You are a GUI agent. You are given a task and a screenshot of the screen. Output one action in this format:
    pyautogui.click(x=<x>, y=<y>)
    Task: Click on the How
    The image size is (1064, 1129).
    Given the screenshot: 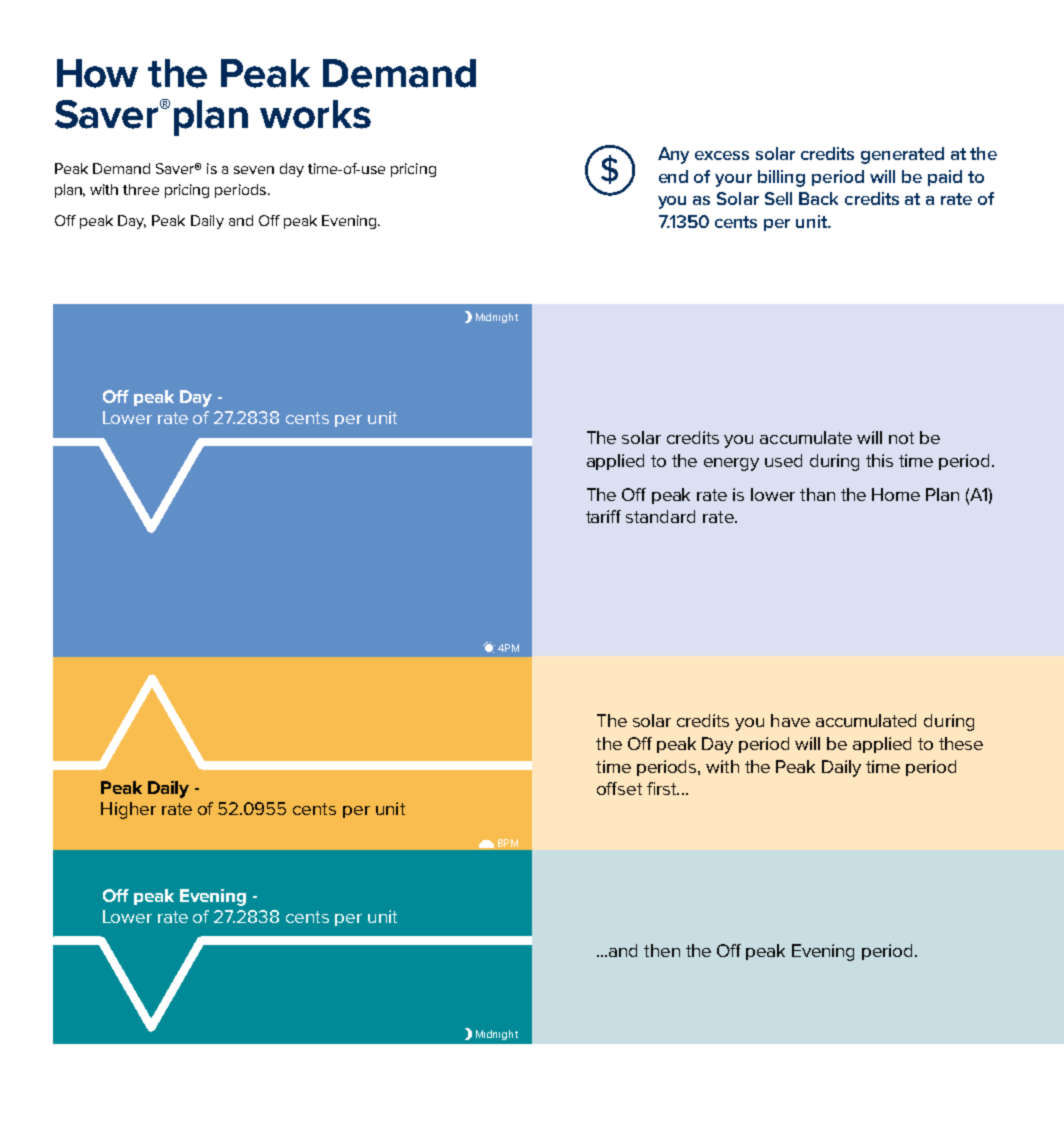 What is the action you would take?
    pyautogui.click(x=97, y=73)
